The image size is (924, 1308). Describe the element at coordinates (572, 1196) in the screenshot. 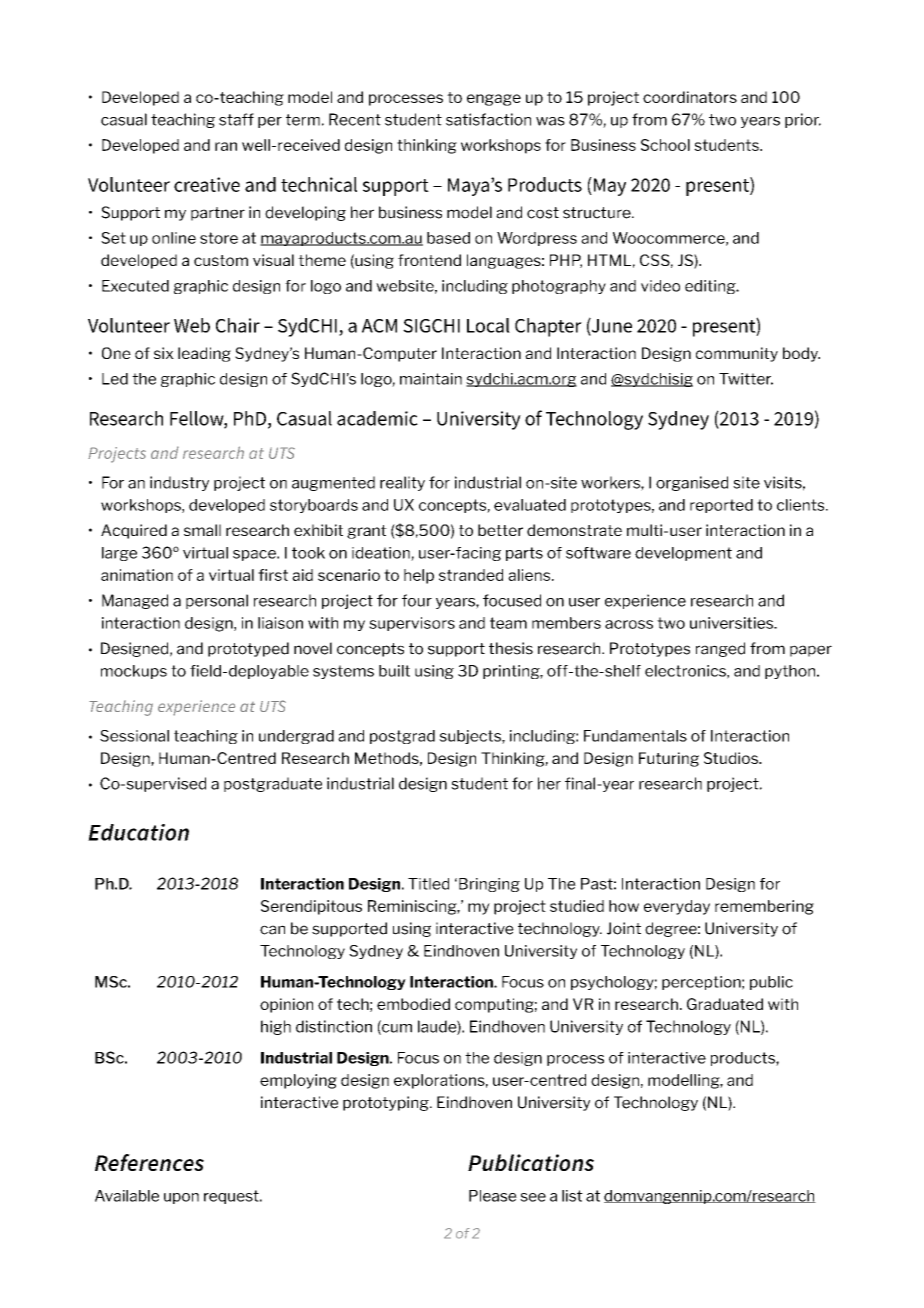

I see `list` at that location.
